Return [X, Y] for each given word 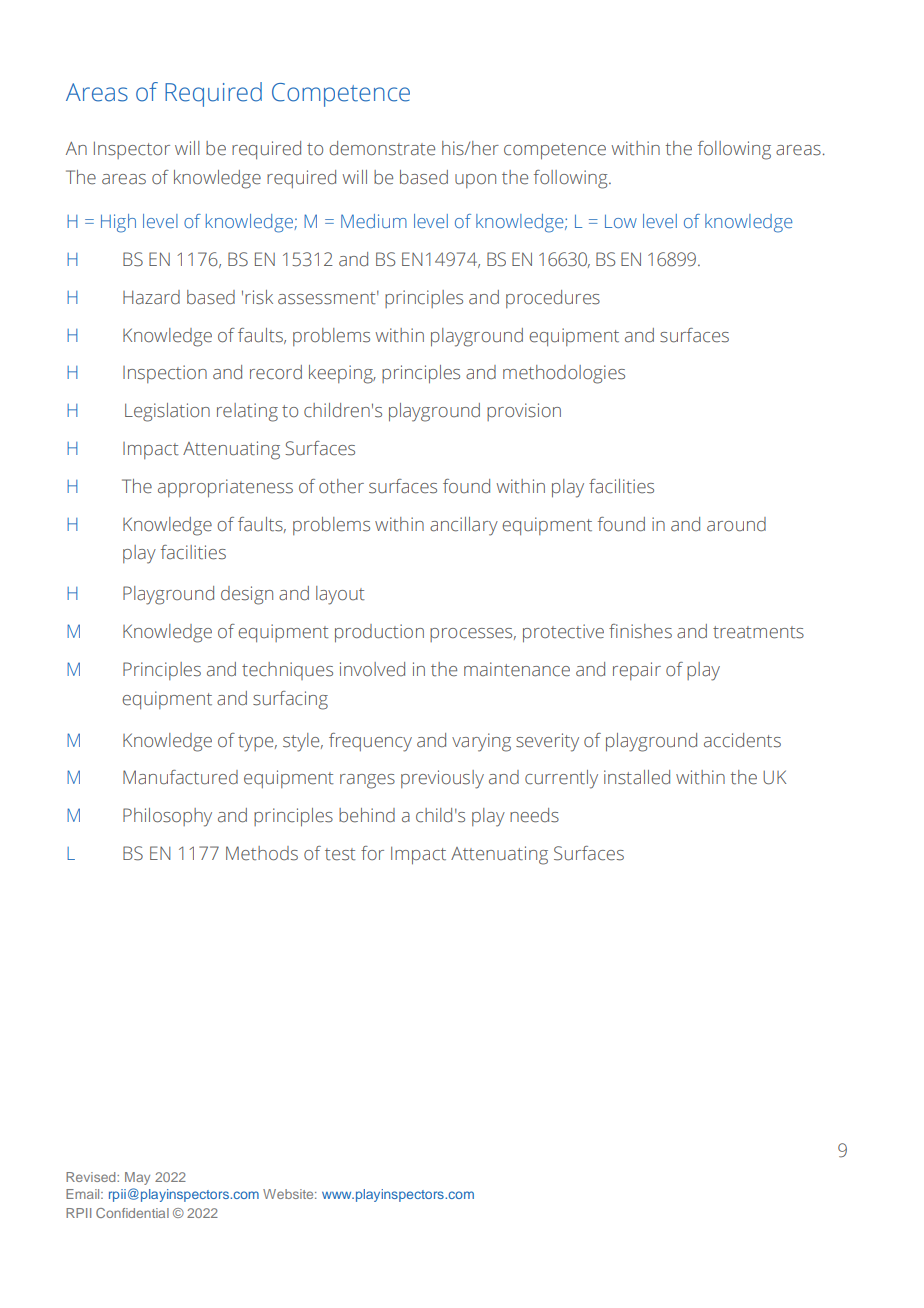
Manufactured [180, 777]
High [118, 223]
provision [524, 412]
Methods [262, 853]
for [372, 853]
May [137, 1178]
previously [442, 779]
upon [475, 181]
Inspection [165, 374]
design [247, 595]
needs [534, 815]
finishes [640, 631]
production [379, 633]
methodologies [564, 374]
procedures [553, 299]
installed [637, 777]
